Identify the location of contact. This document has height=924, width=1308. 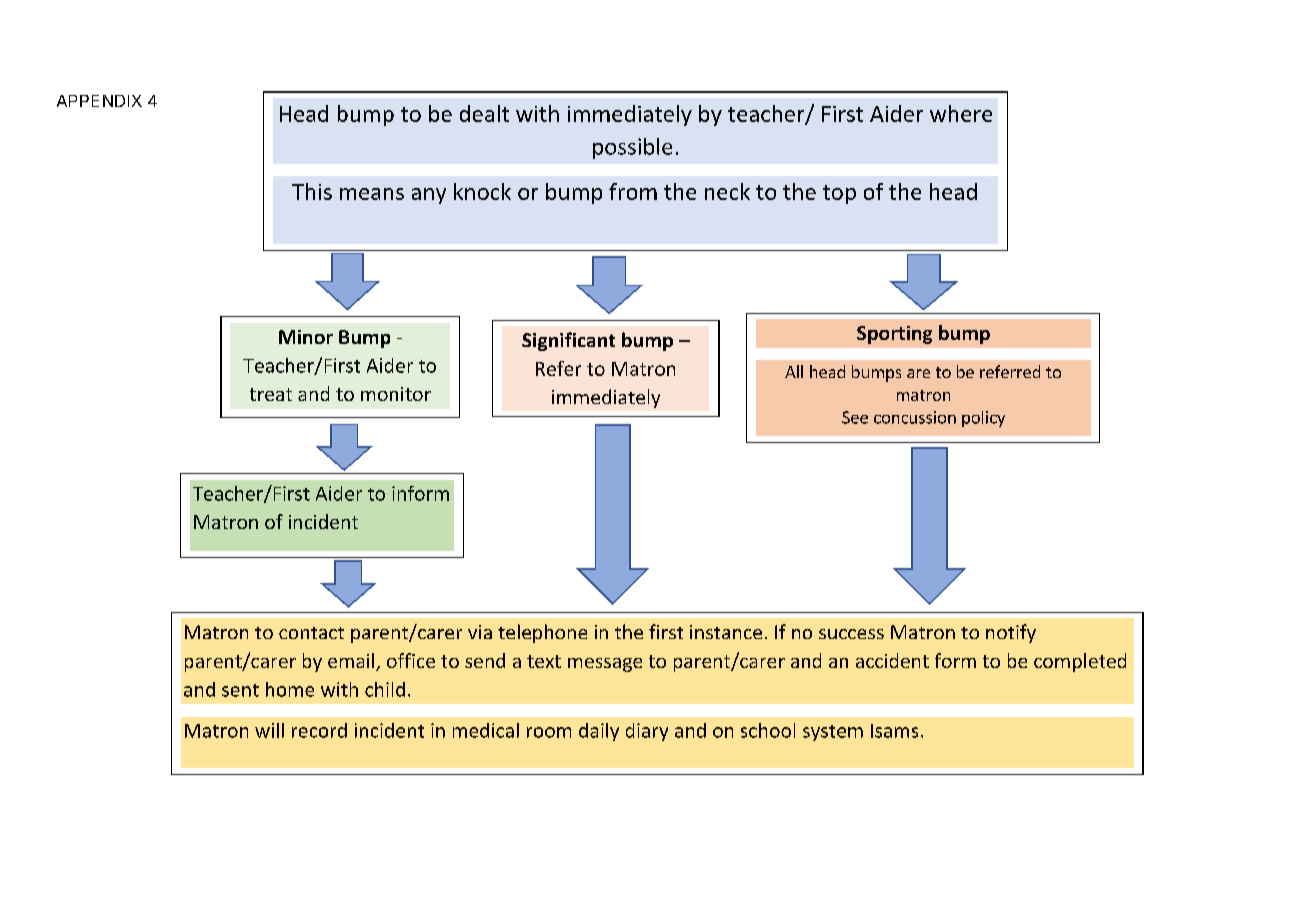
(311, 633).
